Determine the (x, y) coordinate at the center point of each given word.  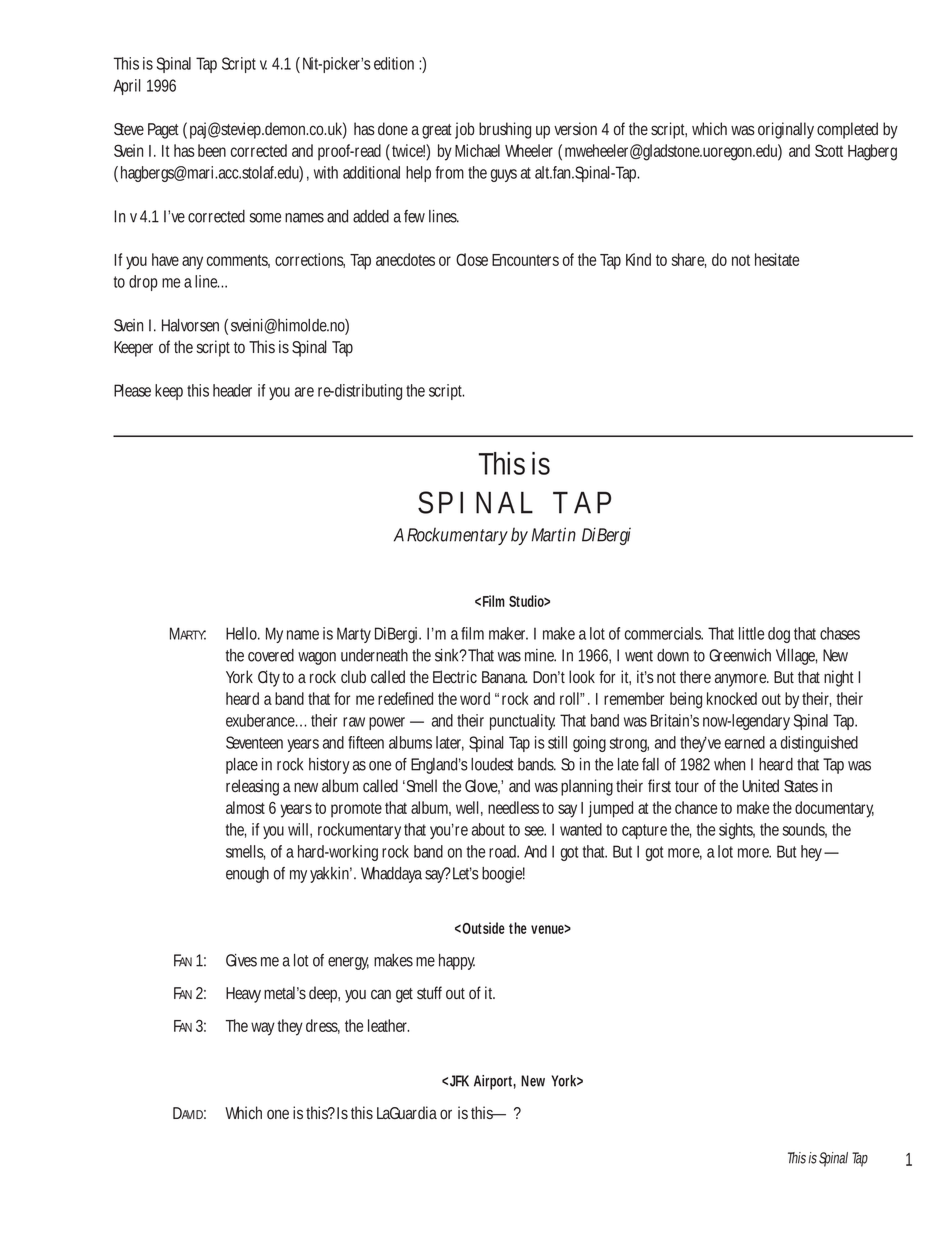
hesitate (777, 259)
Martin (554, 534)
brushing (505, 130)
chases (840, 633)
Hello (243, 633)
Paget (163, 131)
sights (737, 831)
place (242, 766)
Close (472, 259)
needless (513, 807)
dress (323, 1026)
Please (132, 390)
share (689, 260)
